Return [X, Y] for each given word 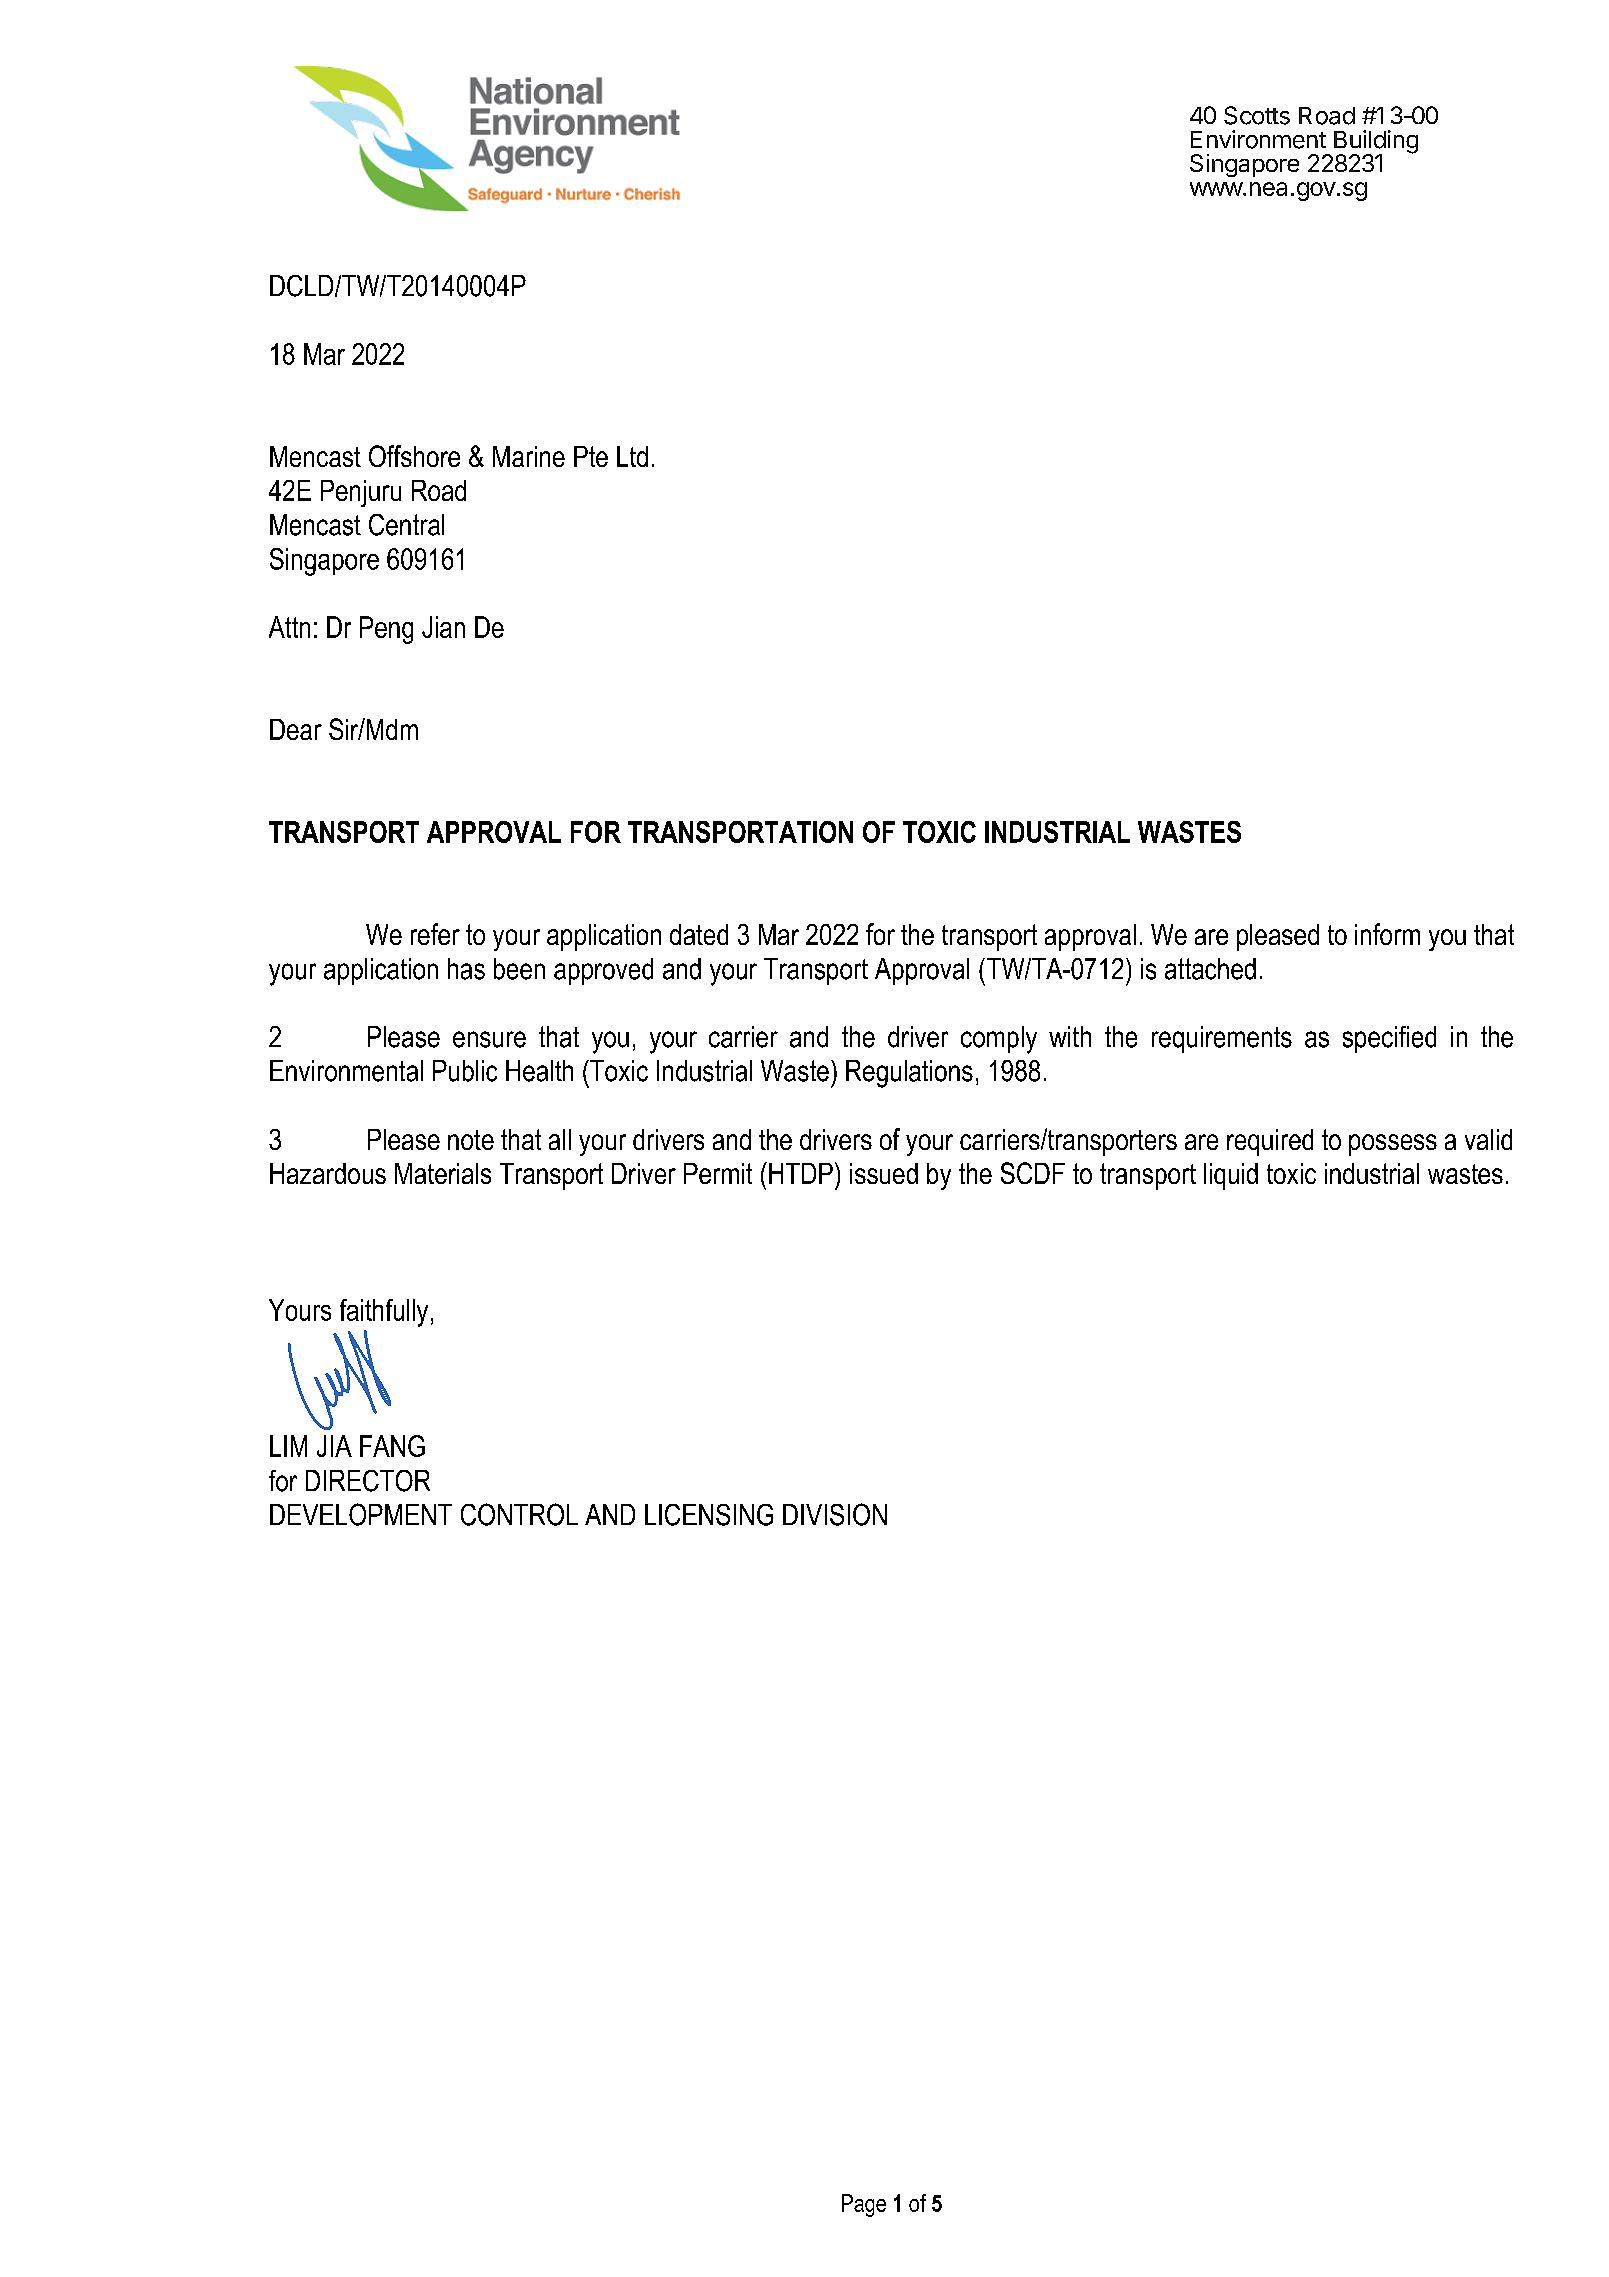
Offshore [414, 456]
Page [864, 2205]
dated [699, 934]
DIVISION [835, 1514]
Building [1376, 143]
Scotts [1257, 115]
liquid [1231, 1176]
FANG [392, 1446]
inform [1387, 934]
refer [435, 934]
